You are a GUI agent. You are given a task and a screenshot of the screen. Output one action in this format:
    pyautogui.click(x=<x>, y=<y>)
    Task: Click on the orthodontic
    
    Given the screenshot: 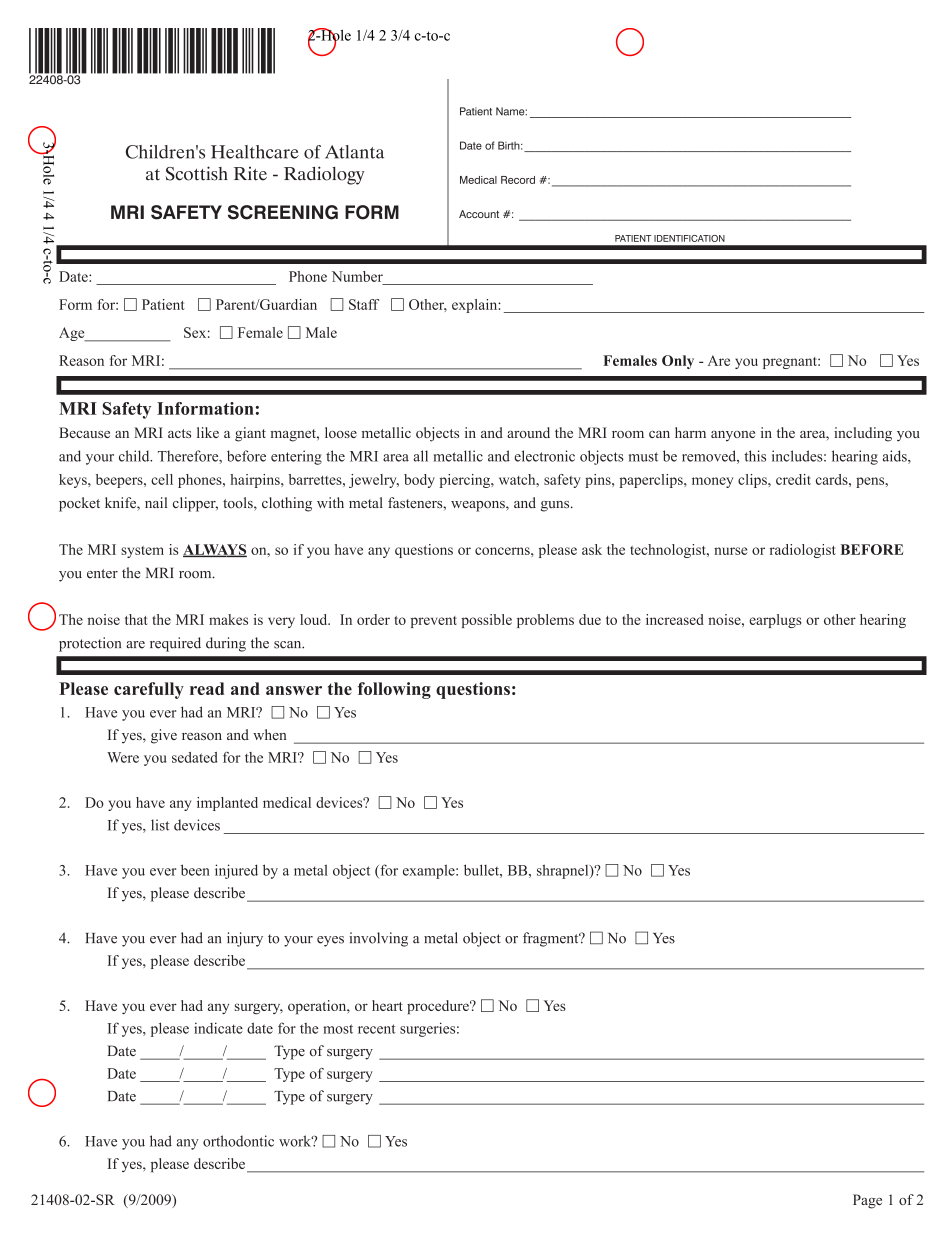 What is the action you would take?
    pyautogui.click(x=238, y=1141)
